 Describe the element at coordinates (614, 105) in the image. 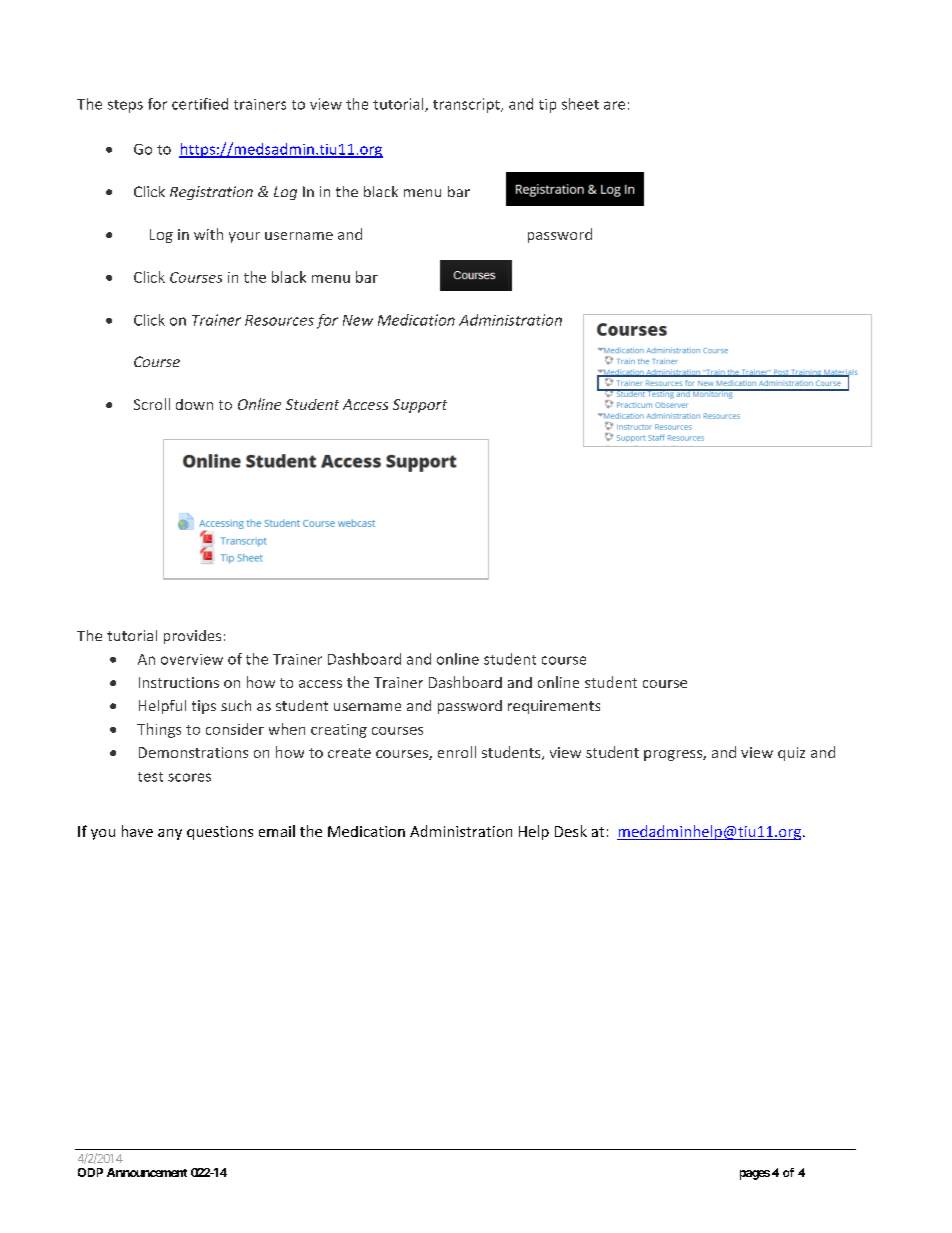

I see `are` at that location.
